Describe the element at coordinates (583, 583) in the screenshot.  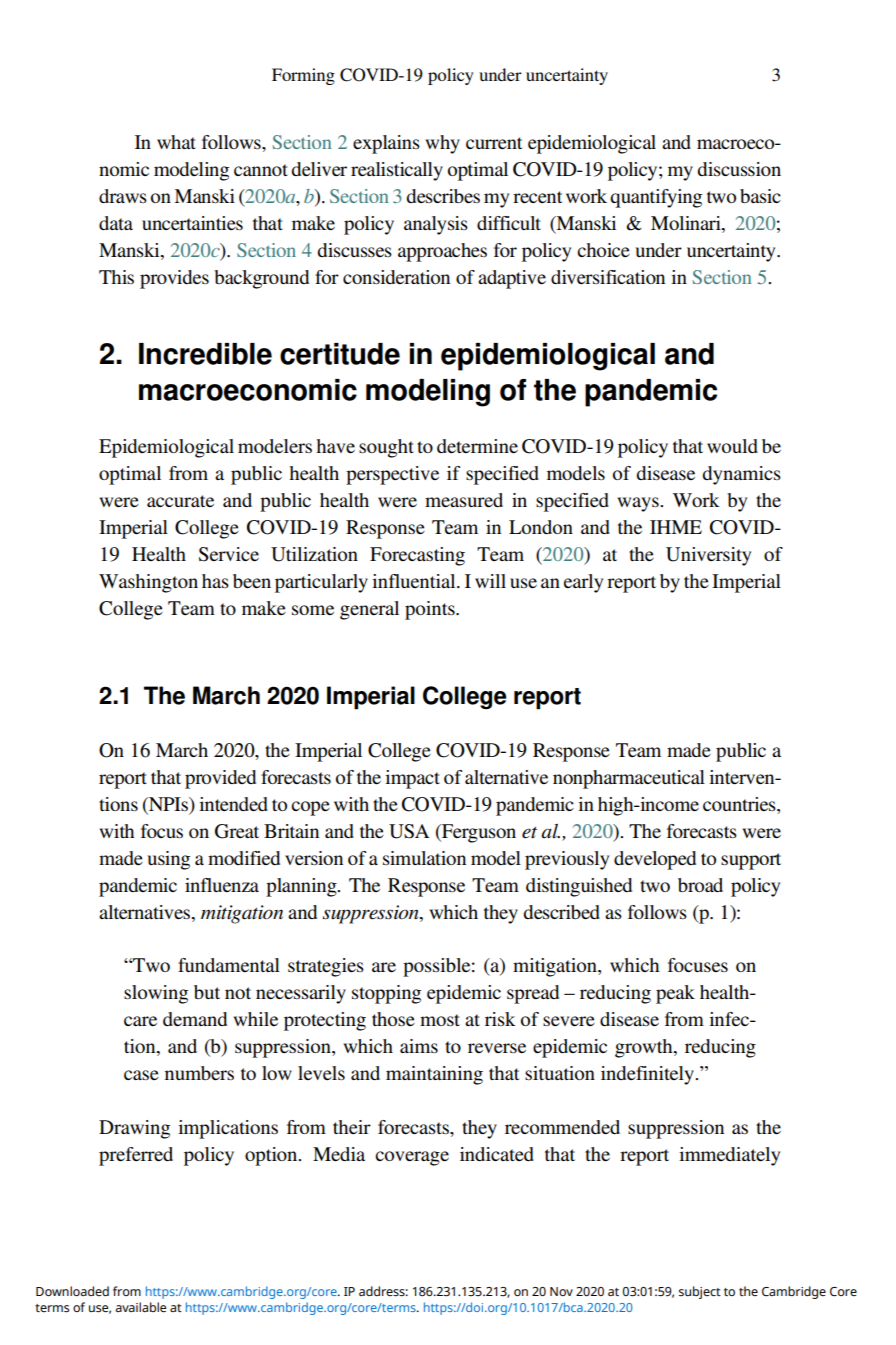
I see `early` at that location.
